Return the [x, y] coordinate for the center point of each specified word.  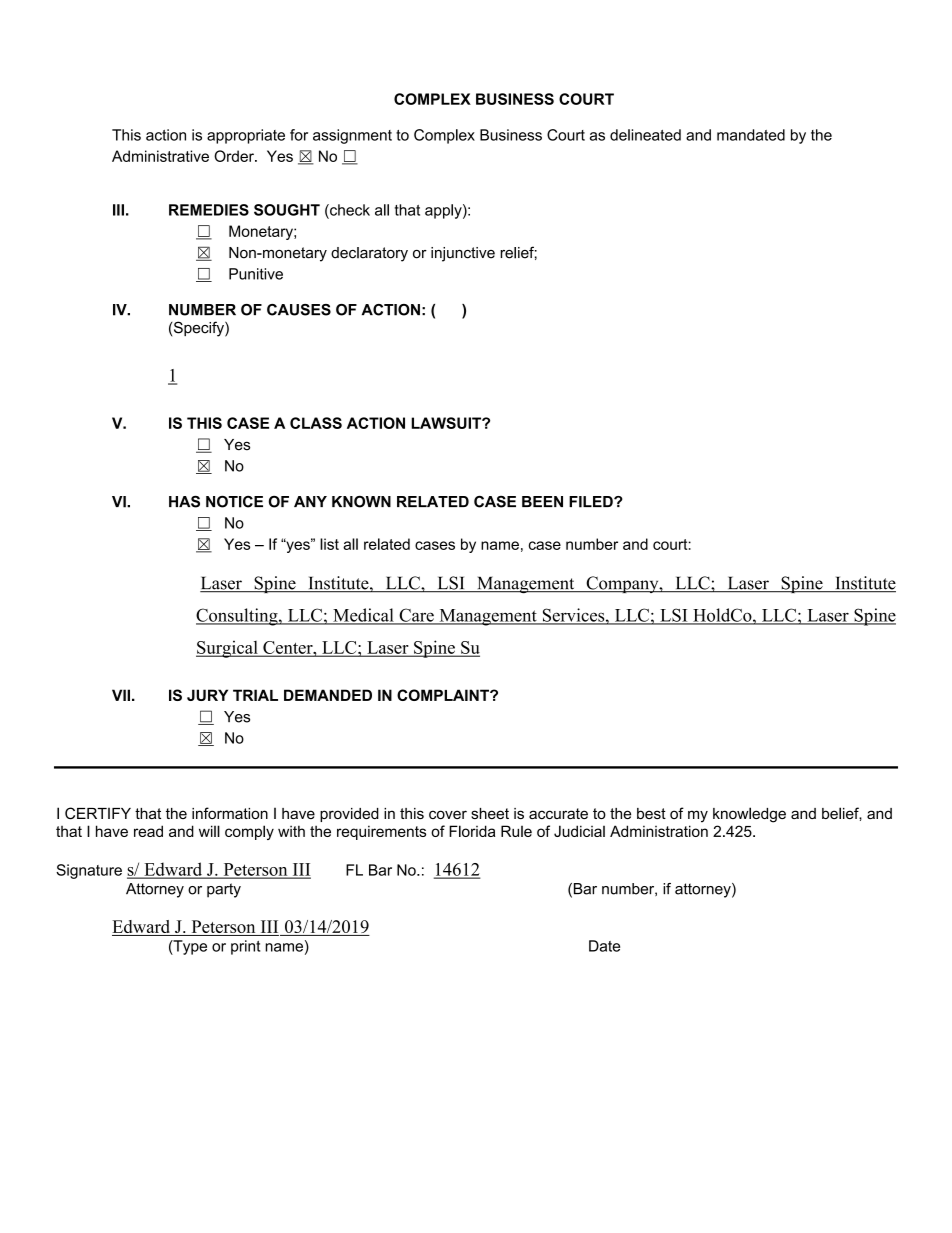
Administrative [160, 156]
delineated [645, 135]
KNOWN [361, 502]
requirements [381, 832]
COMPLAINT [444, 695]
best [651, 813]
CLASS [316, 423]
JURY [207, 695]
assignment [352, 136]
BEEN [542, 501]
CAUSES [299, 310]
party [224, 890]
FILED [592, 502]
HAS [184, 502]
